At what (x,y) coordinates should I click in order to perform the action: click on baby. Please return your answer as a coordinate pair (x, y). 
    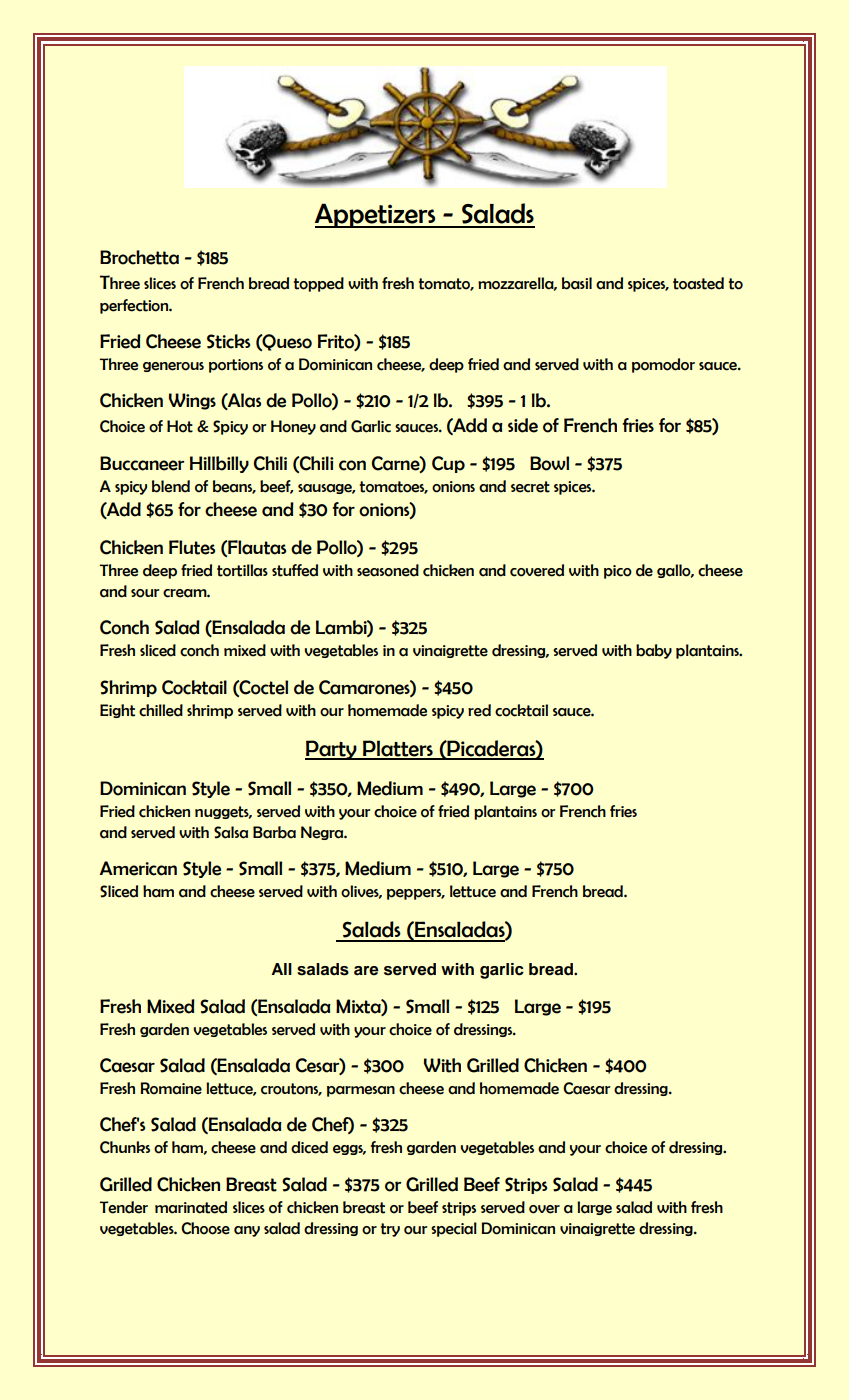
    Looking at the image, I should click on (654, 651).
